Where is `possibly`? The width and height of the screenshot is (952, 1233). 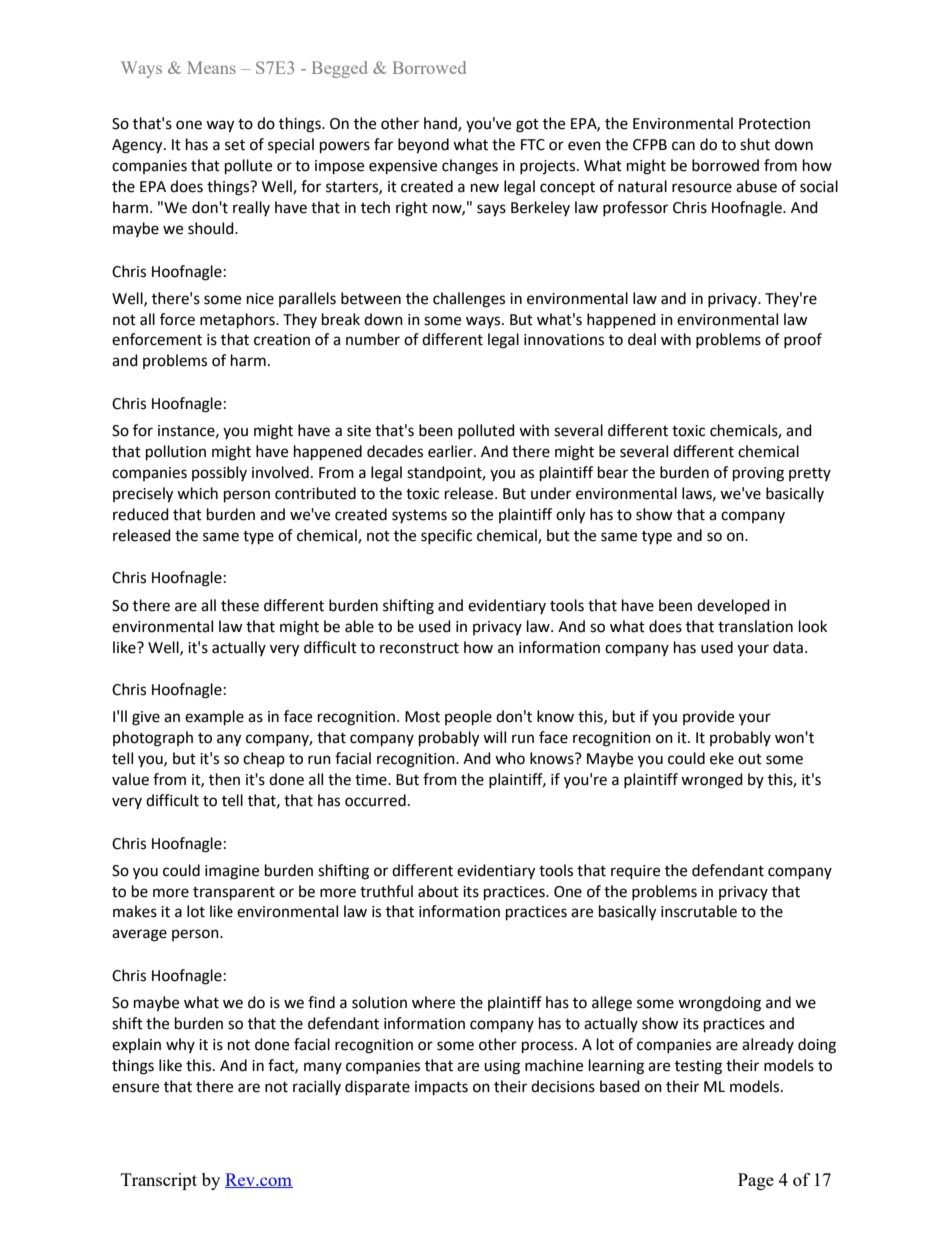
possibly is located at coordinates (219, 473).
